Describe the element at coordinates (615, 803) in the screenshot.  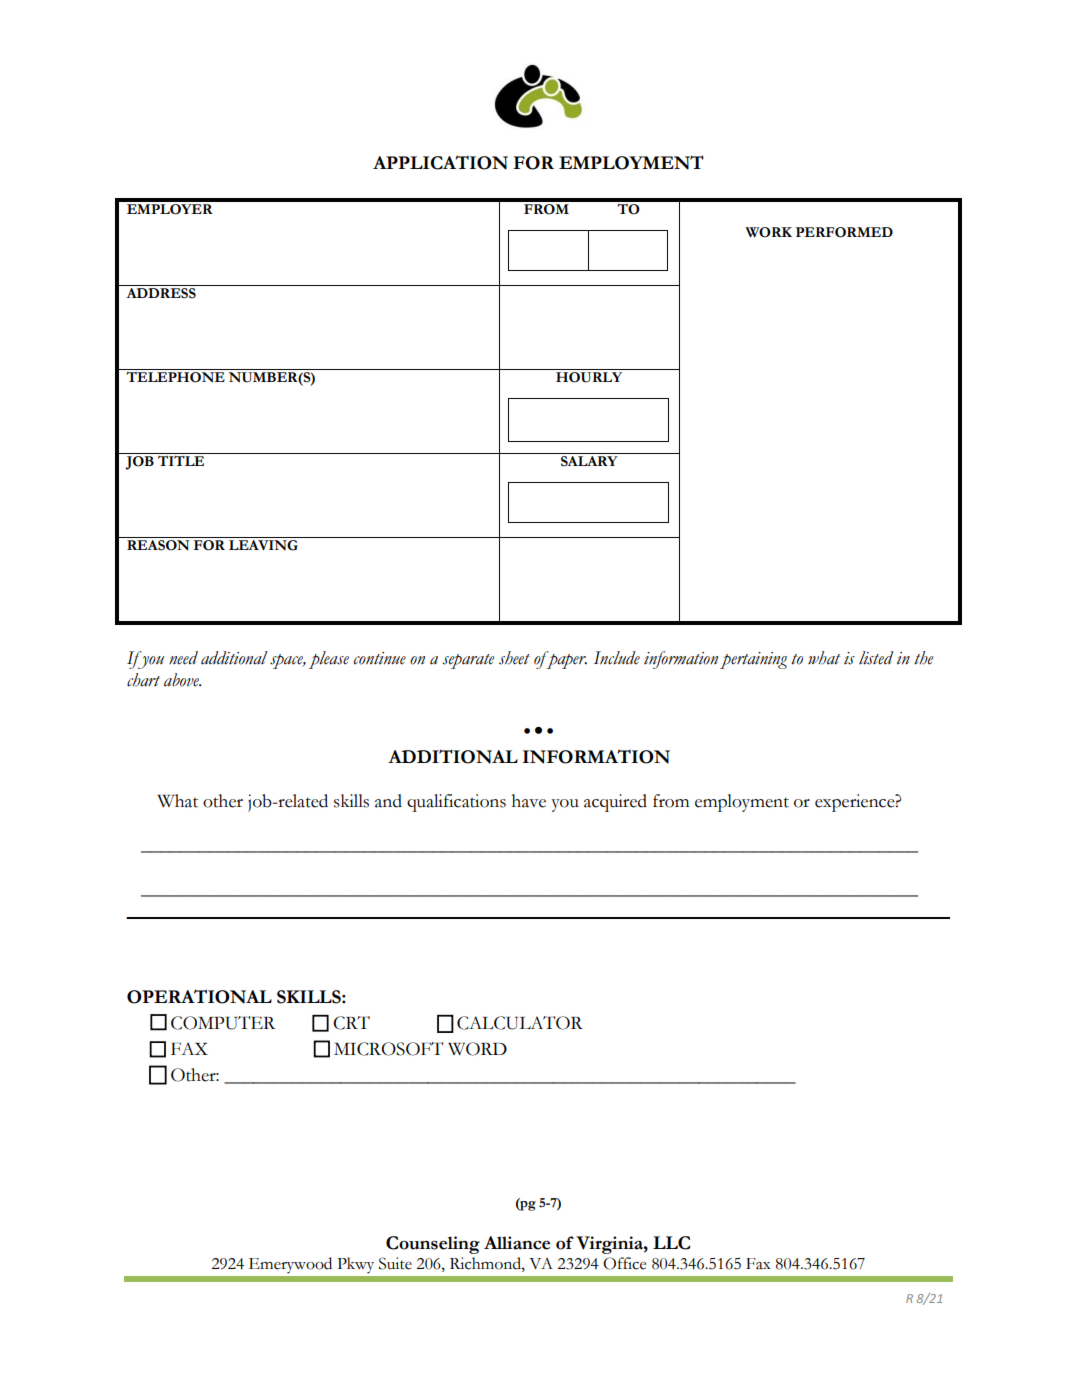
I see `acquired` at that location.
